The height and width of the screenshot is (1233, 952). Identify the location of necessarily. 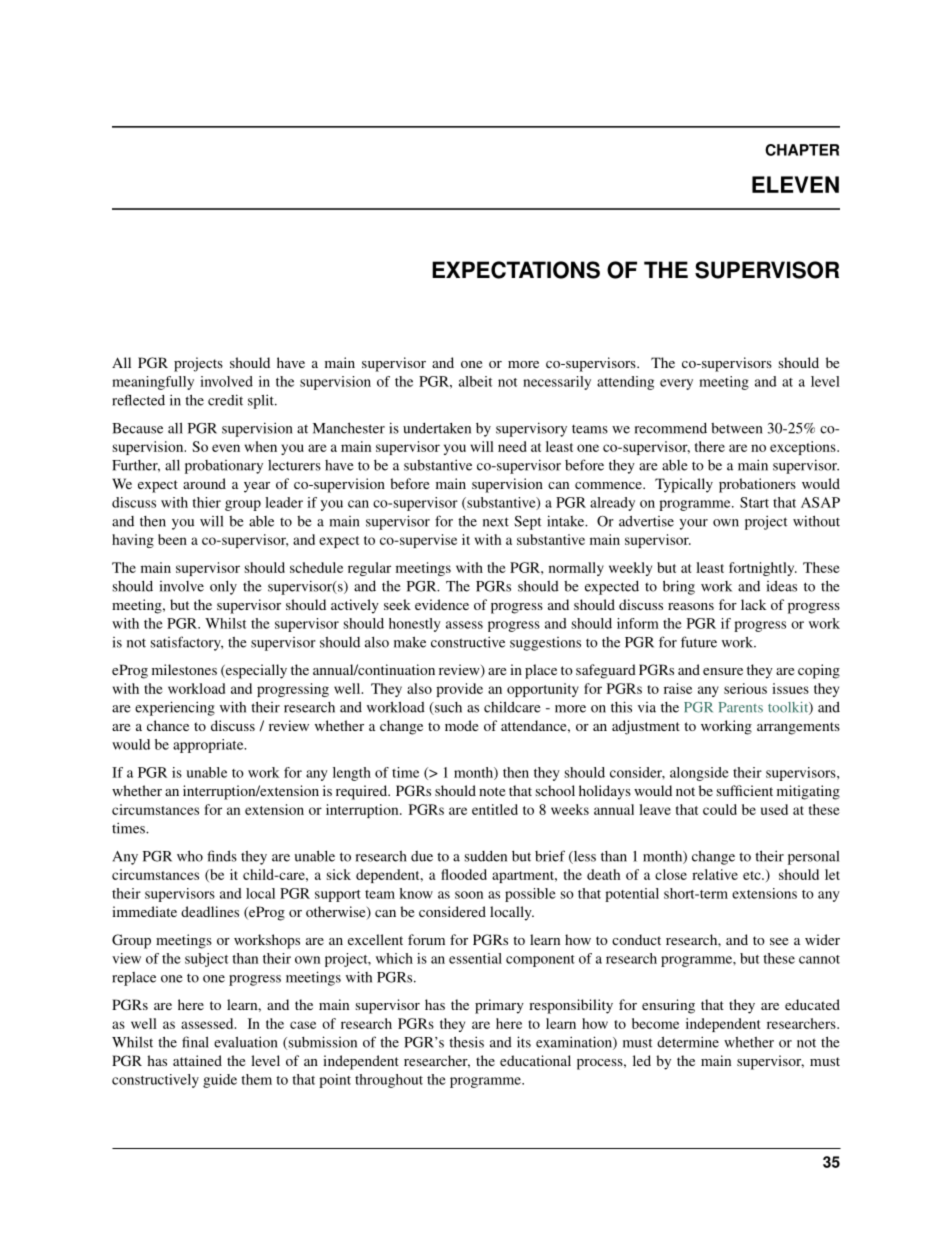
(557, 383).
